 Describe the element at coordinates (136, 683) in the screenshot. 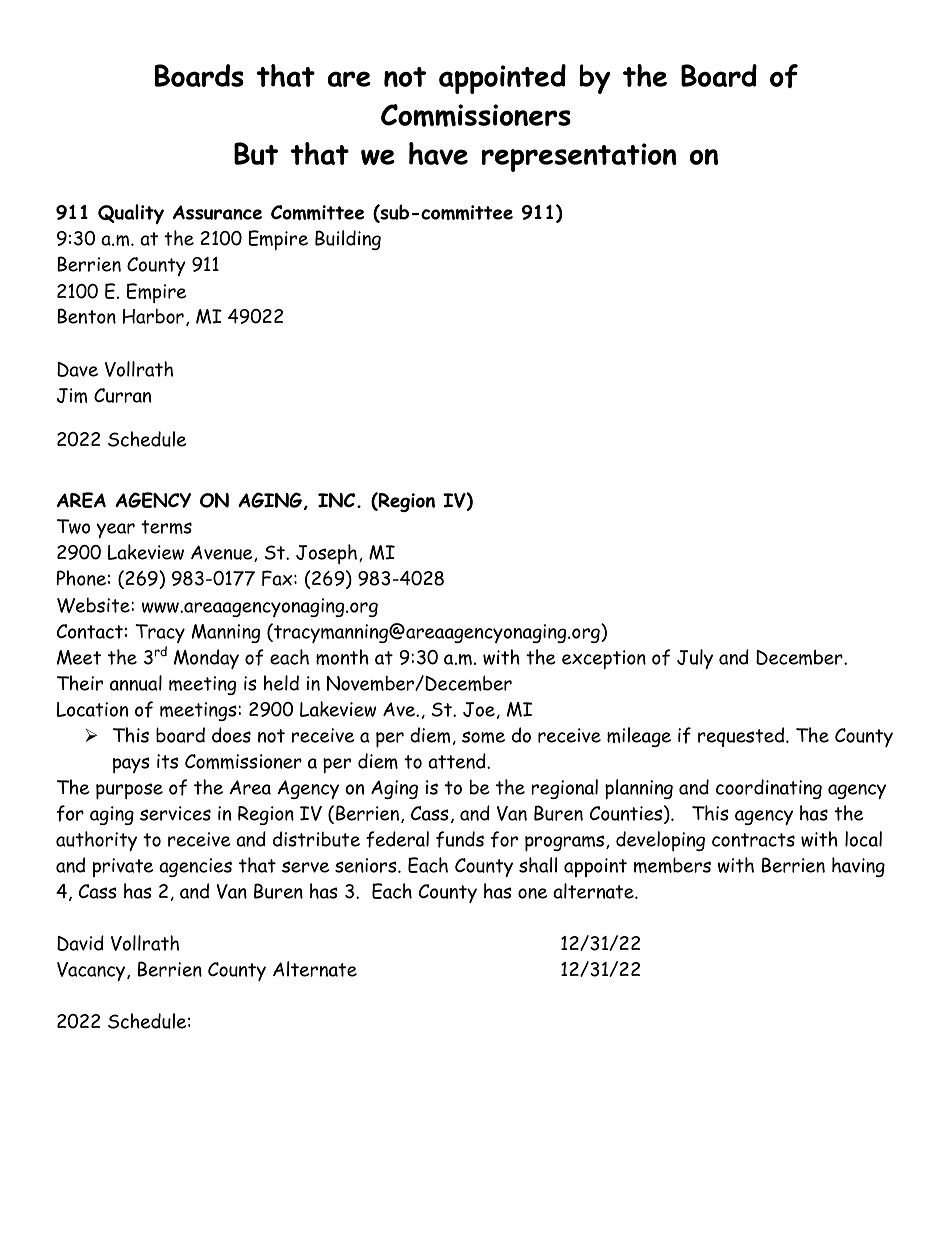

I see `annual` at that location.
